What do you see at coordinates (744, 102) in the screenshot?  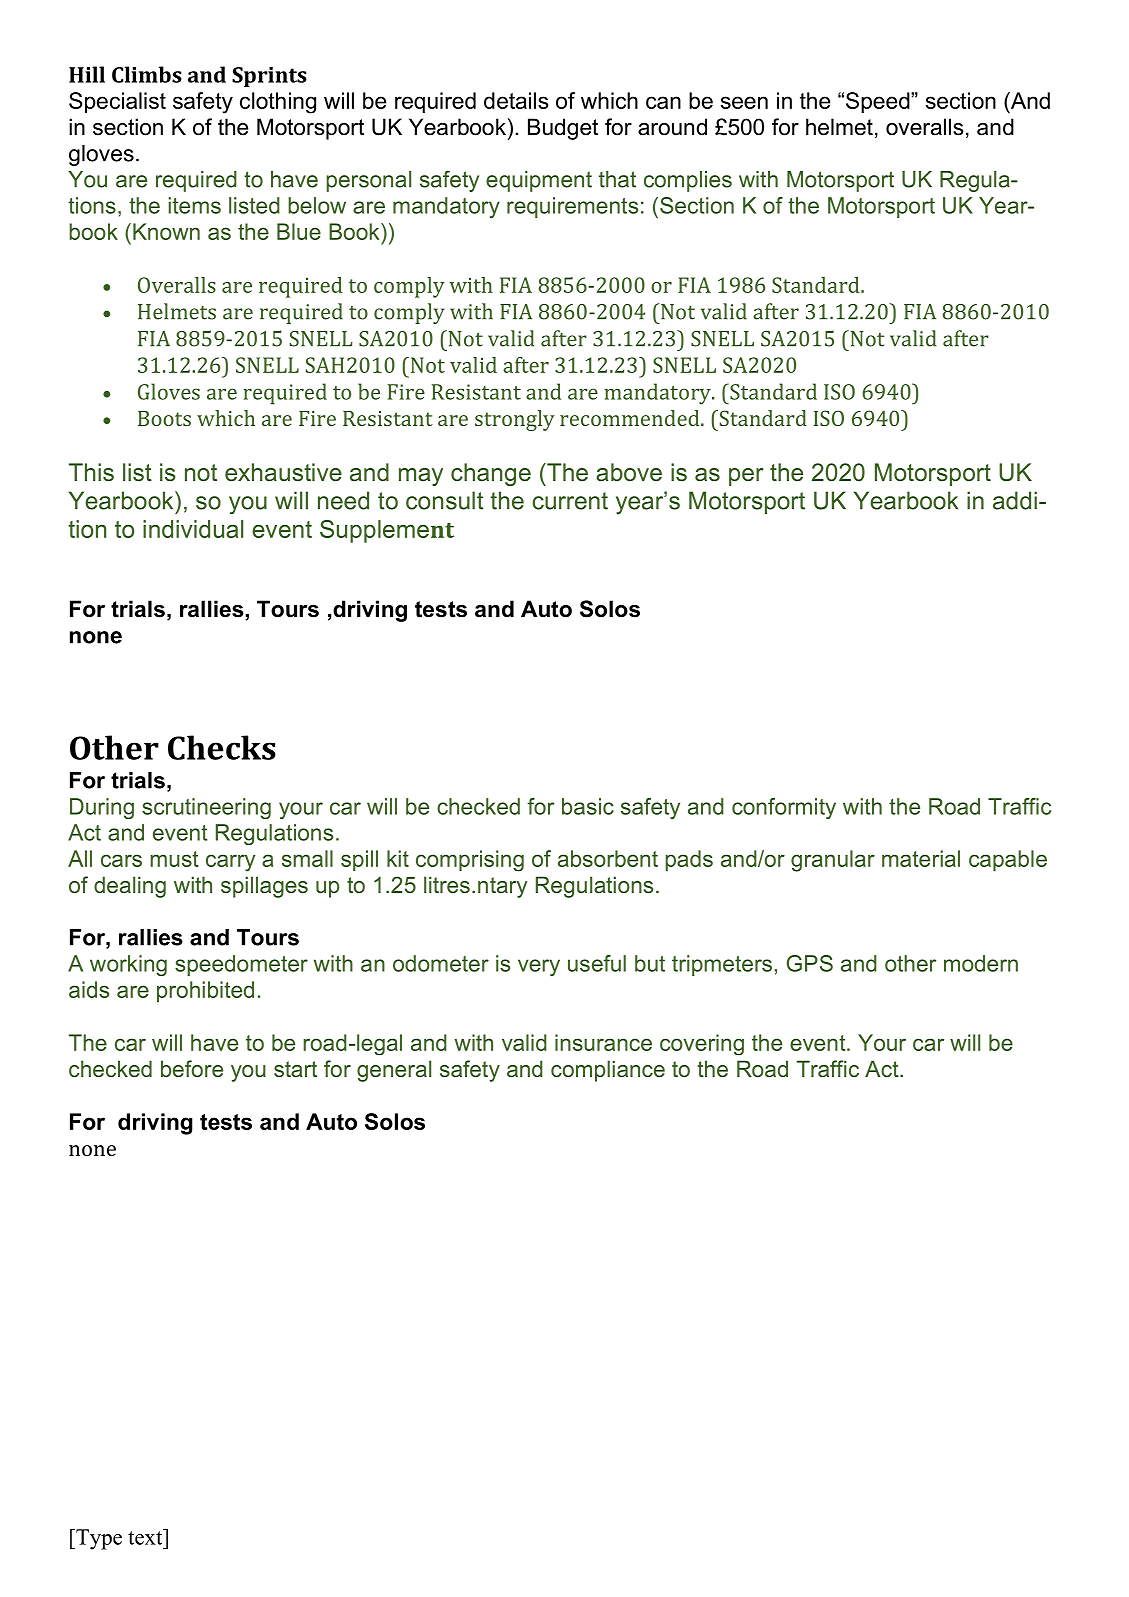 I see `seen` at bounding box center [744, 102].
